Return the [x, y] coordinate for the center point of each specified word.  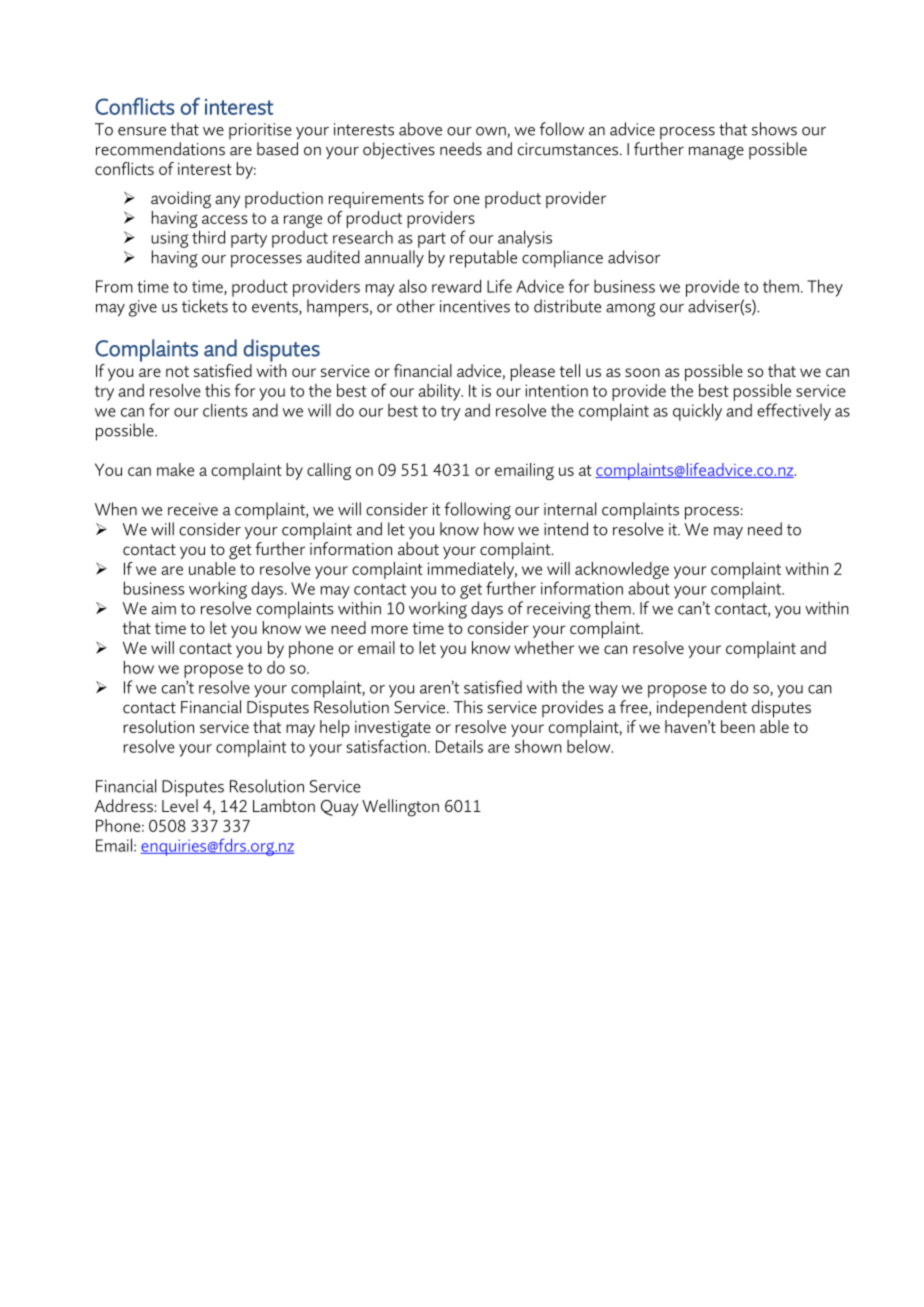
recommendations [160, 149]
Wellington [400, 808]
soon [642, 372]
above [420, 129]
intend [566, 529]
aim [163, 608]
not [177, 371]
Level [180, 805]
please [533, 372]
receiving [559, 610]
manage [716, 153]
